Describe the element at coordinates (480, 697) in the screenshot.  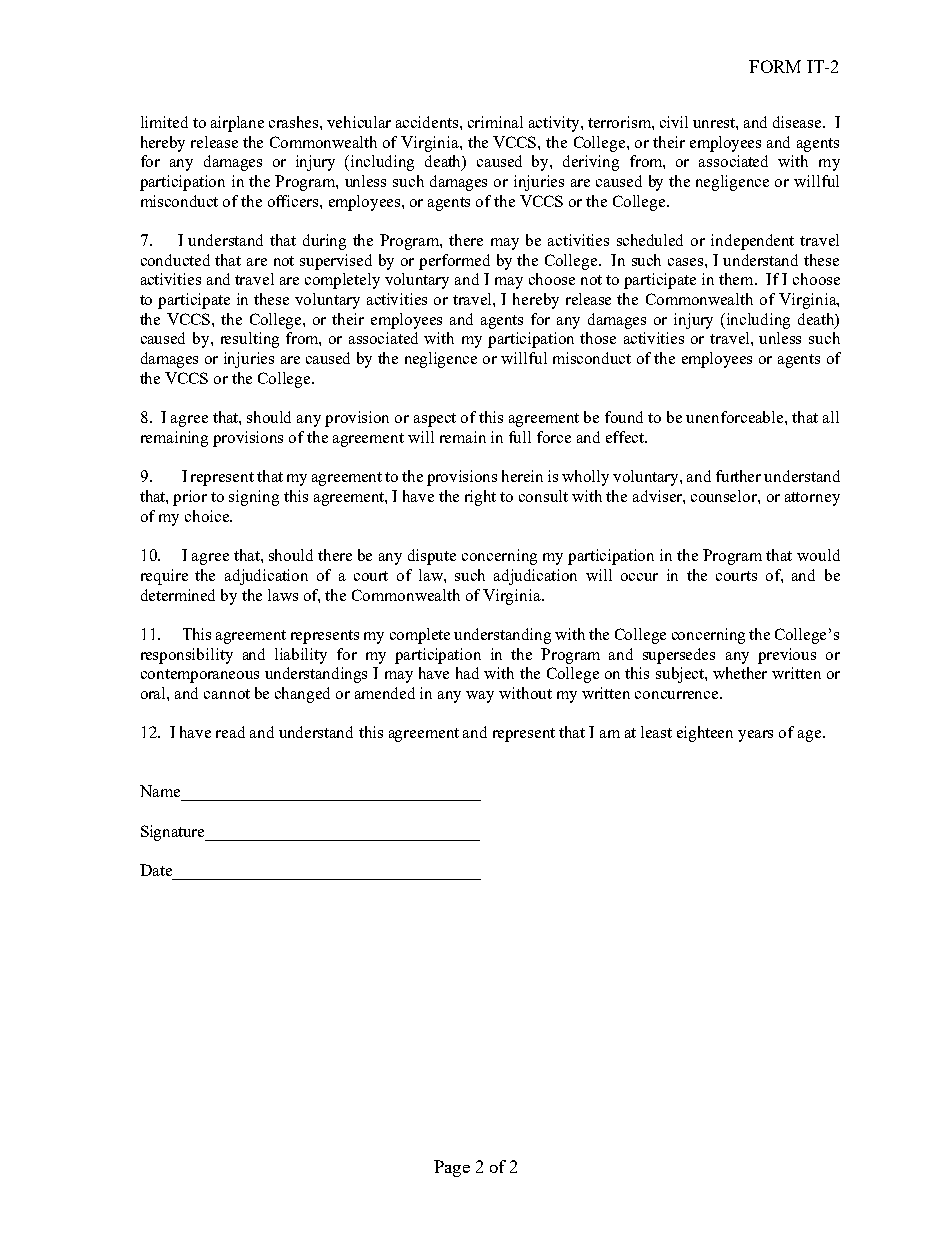
I see `way` at that location.
